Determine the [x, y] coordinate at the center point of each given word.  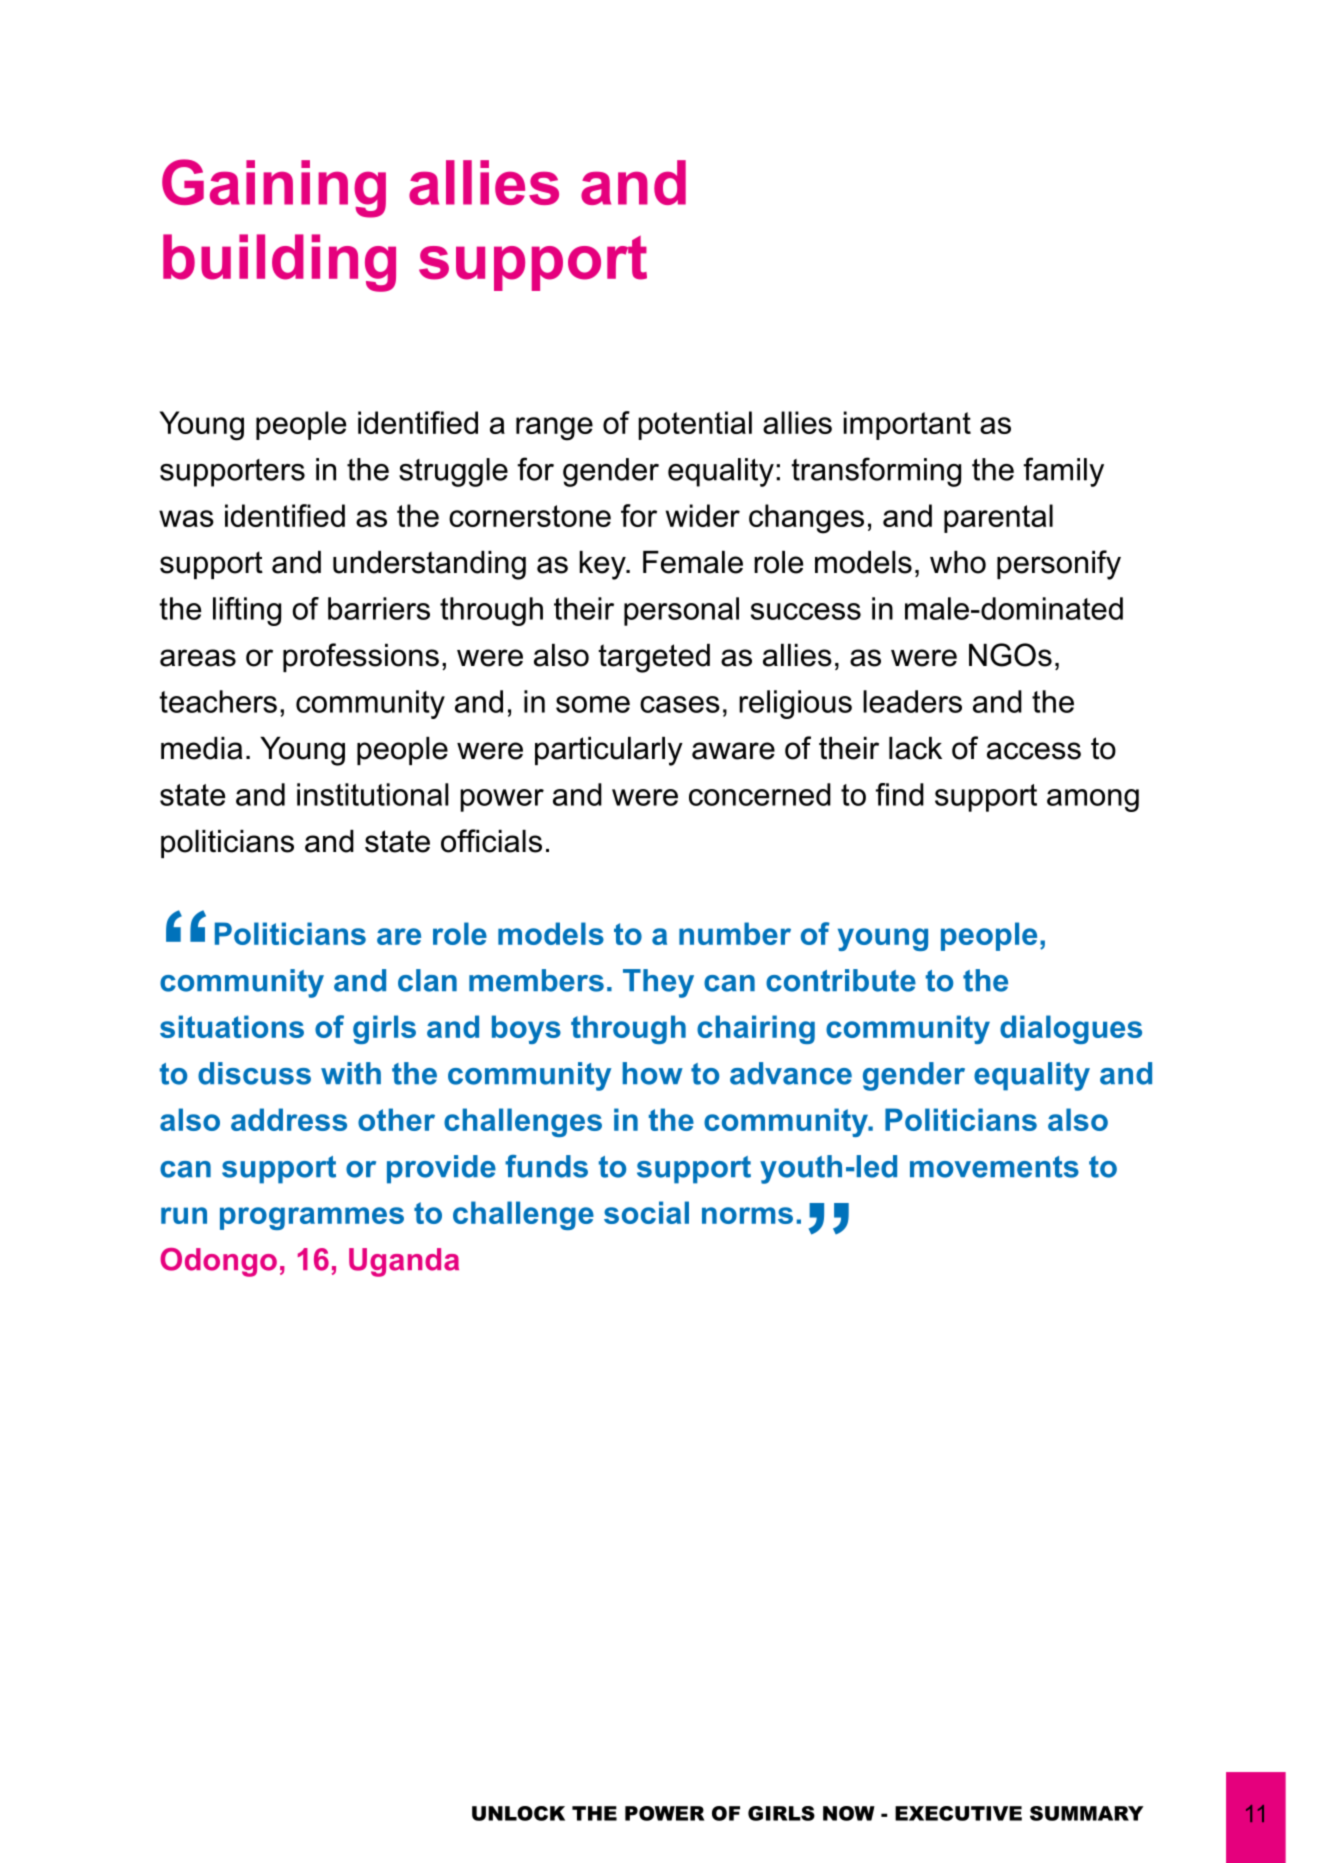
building [279, 263]
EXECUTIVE [958, 1813]
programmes [312, 1218]
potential [695, 425]
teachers [218, 701]
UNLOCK [518, 1813]
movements [994, 1167]
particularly [609, 751]
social [646, 1212]
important [907, 425]
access [1034, 751]
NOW [849, 1813]
